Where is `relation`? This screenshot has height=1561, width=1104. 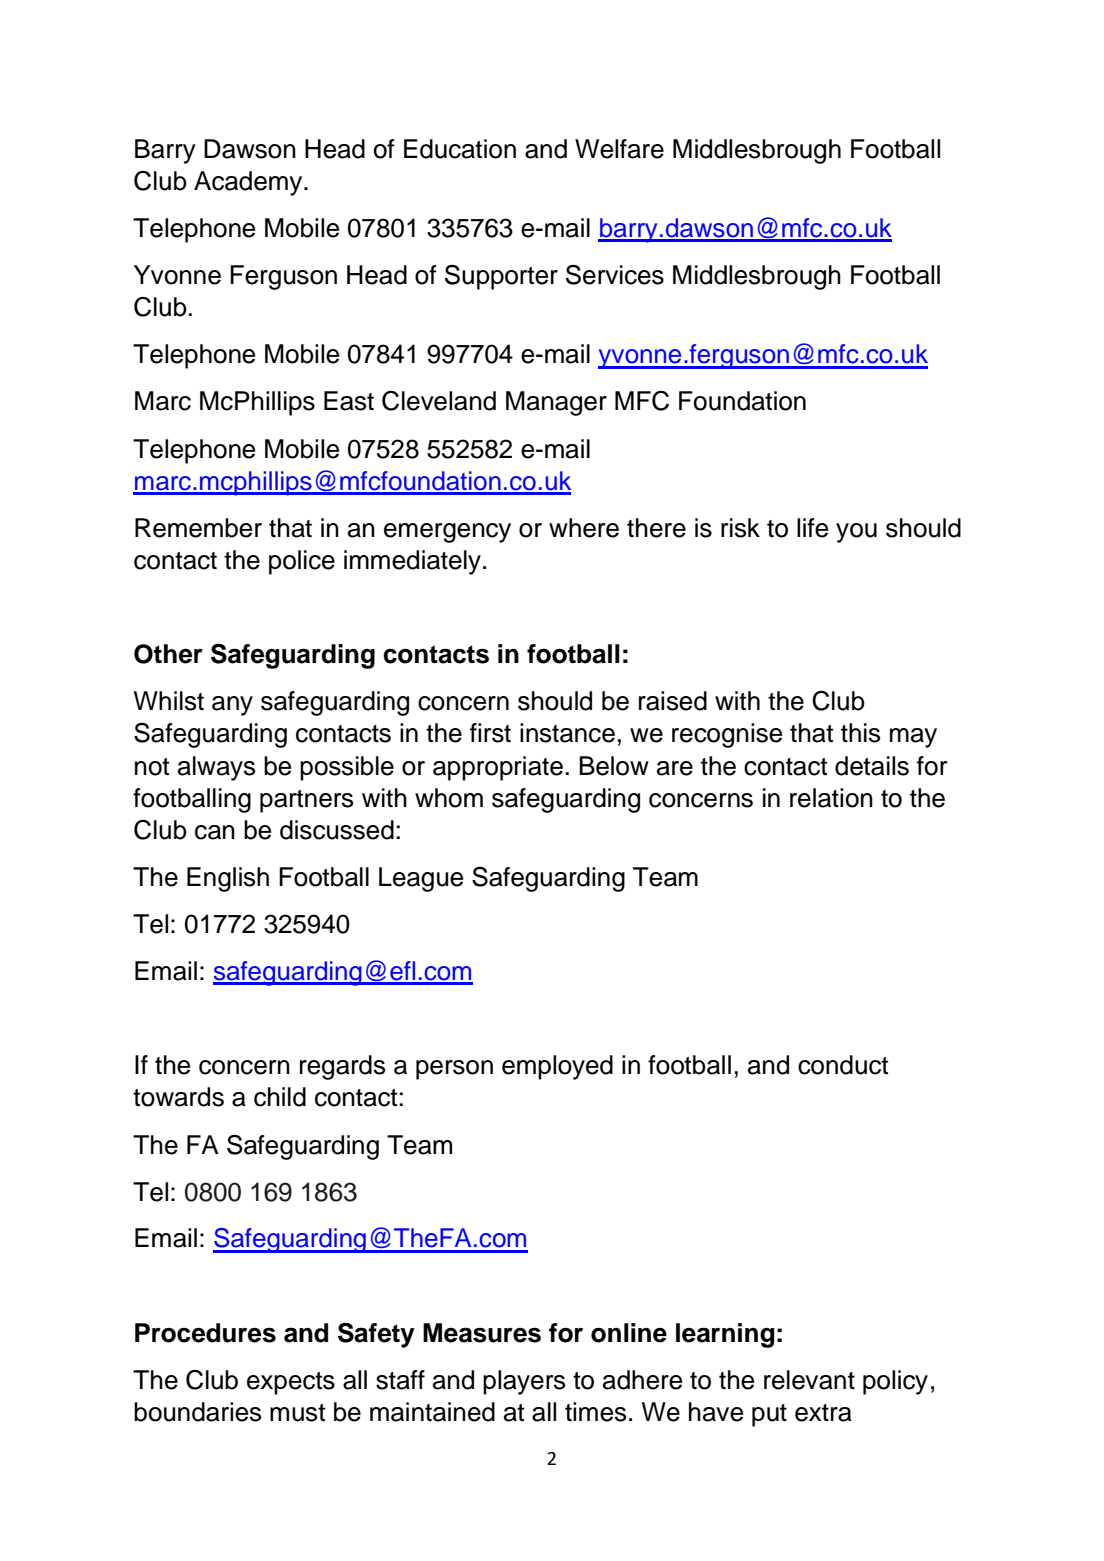 relation is located at coordinates (831, 798).
